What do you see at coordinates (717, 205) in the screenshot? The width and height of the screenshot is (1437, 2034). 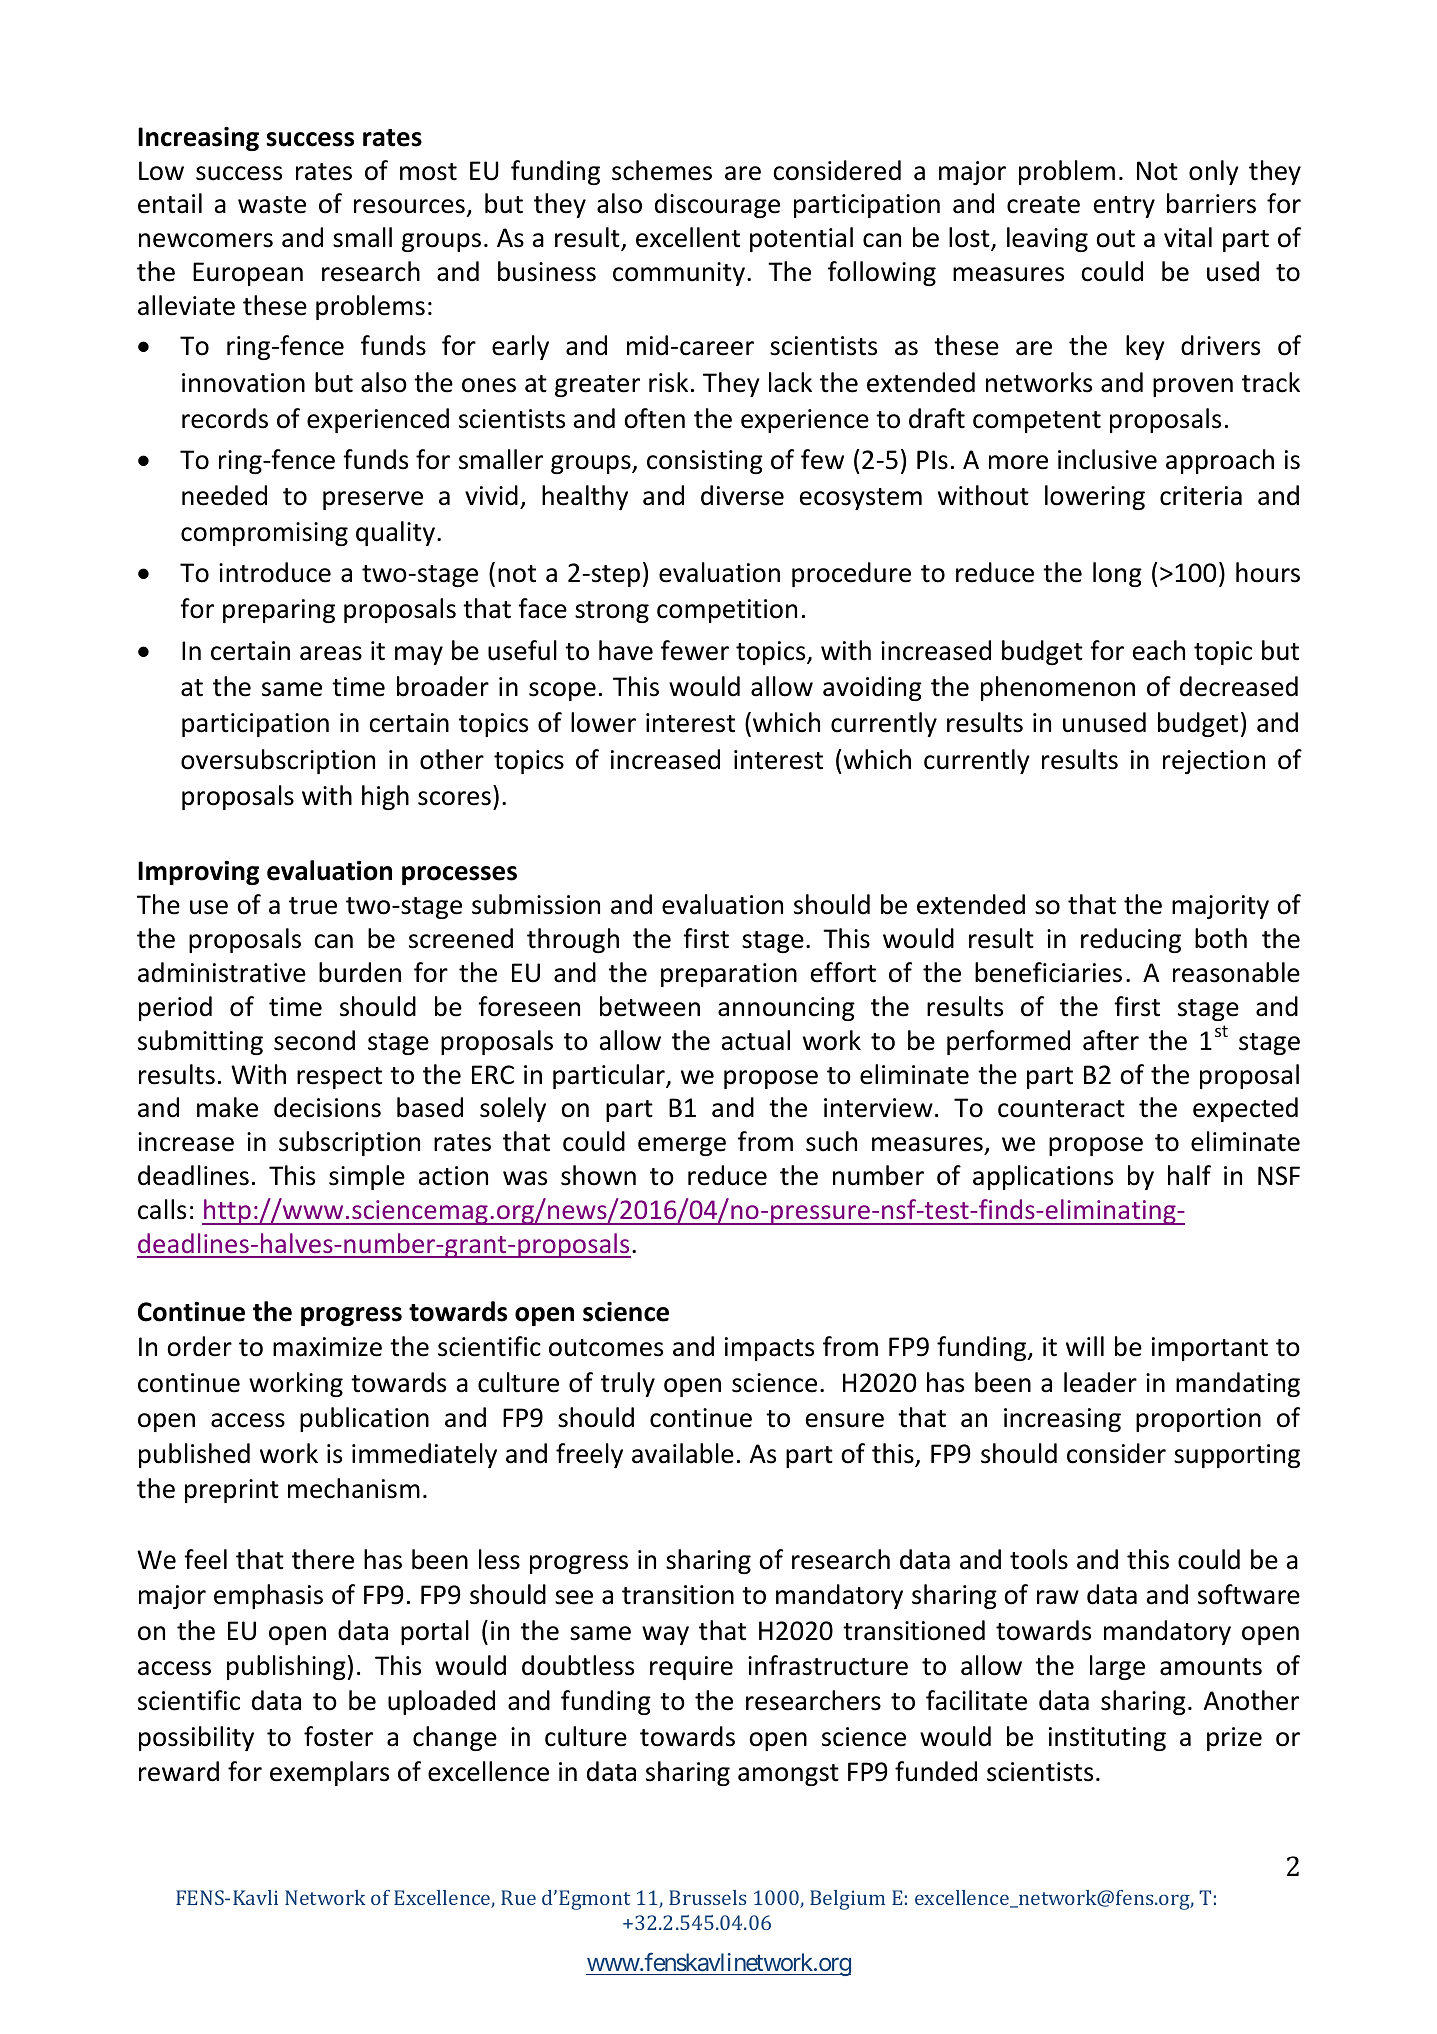 I see `discourage` at bounding box center [717, 205].
